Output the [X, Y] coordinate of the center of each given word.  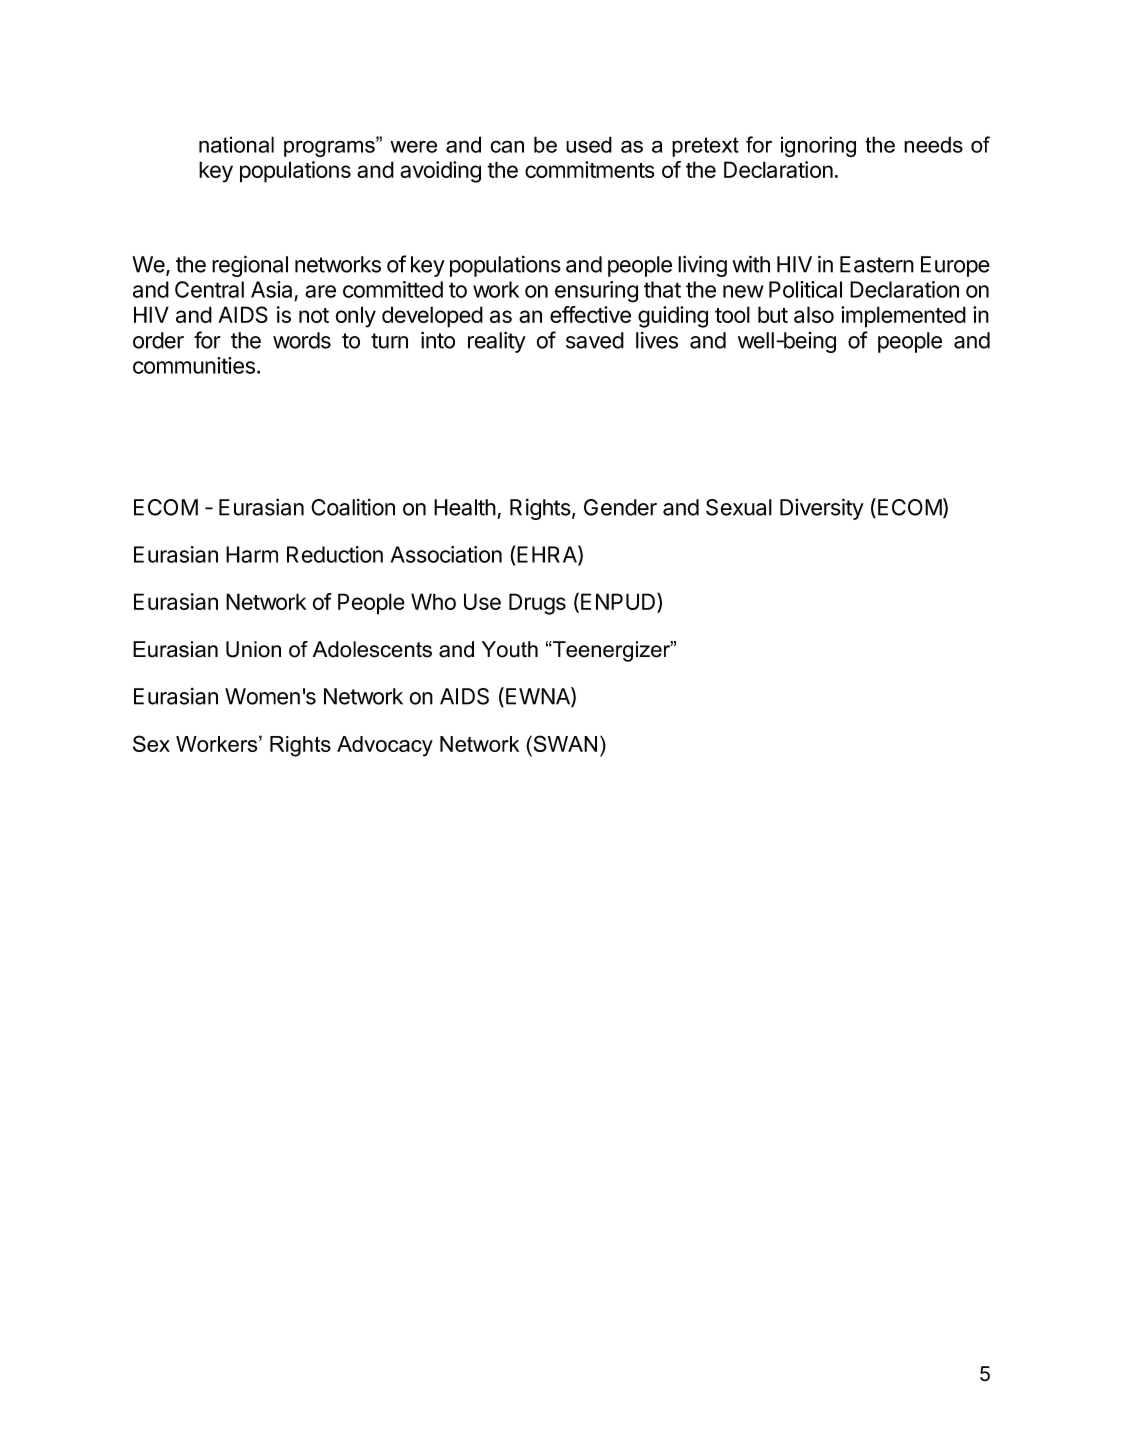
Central [209, 289]
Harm [252, 554]
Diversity [822, 509]
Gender [620, 507]
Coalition [353, 507]
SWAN [564, 743]
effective [590, 314]
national [236, 144]
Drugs [537, 604]
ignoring [818, 146]
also [814, 314]
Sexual [739, 507]
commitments [590, 169]
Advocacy [385, 746]
